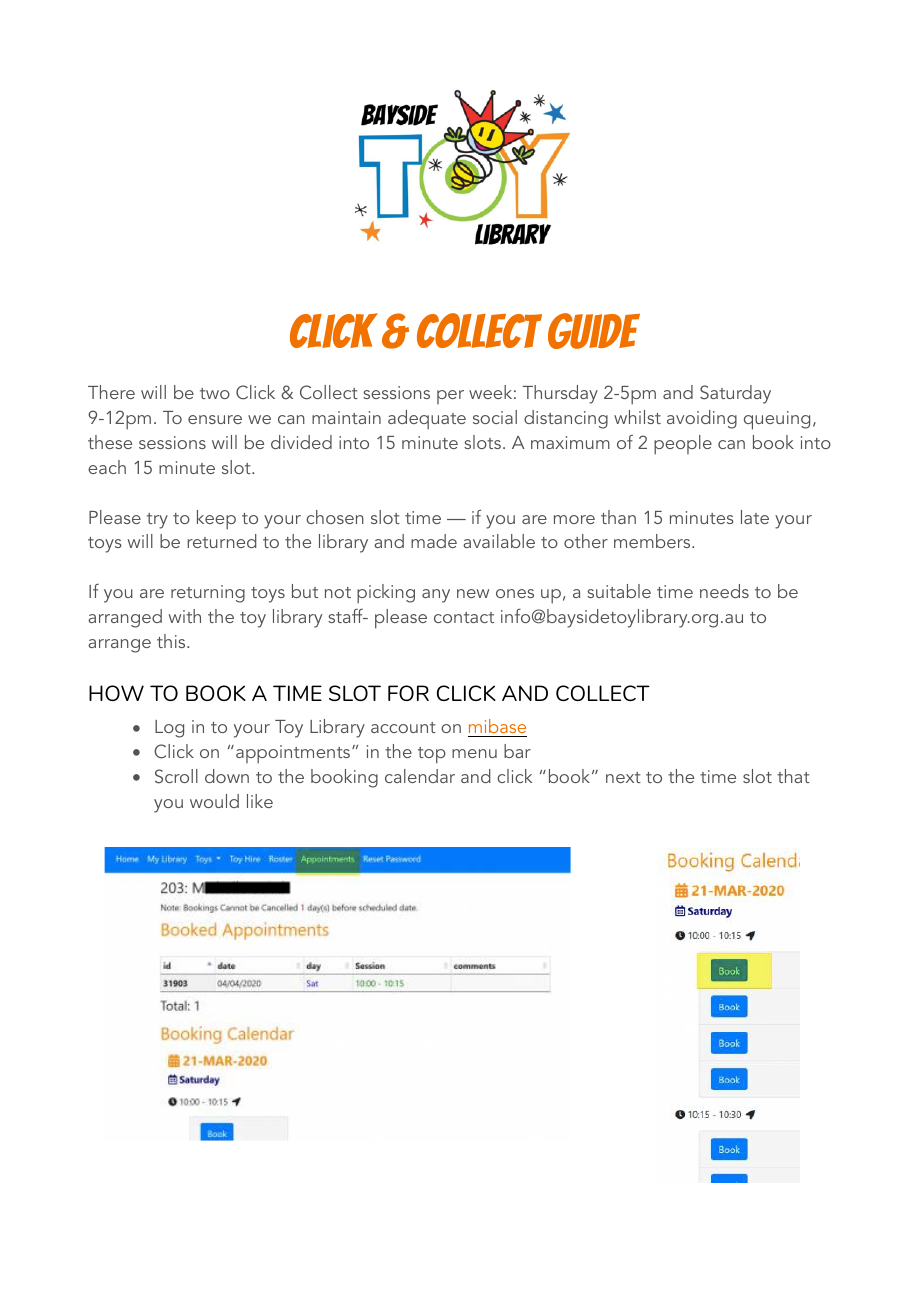 The height and width of the screenshot is (1308, 924). I want to click on that, so click(793, 776).
